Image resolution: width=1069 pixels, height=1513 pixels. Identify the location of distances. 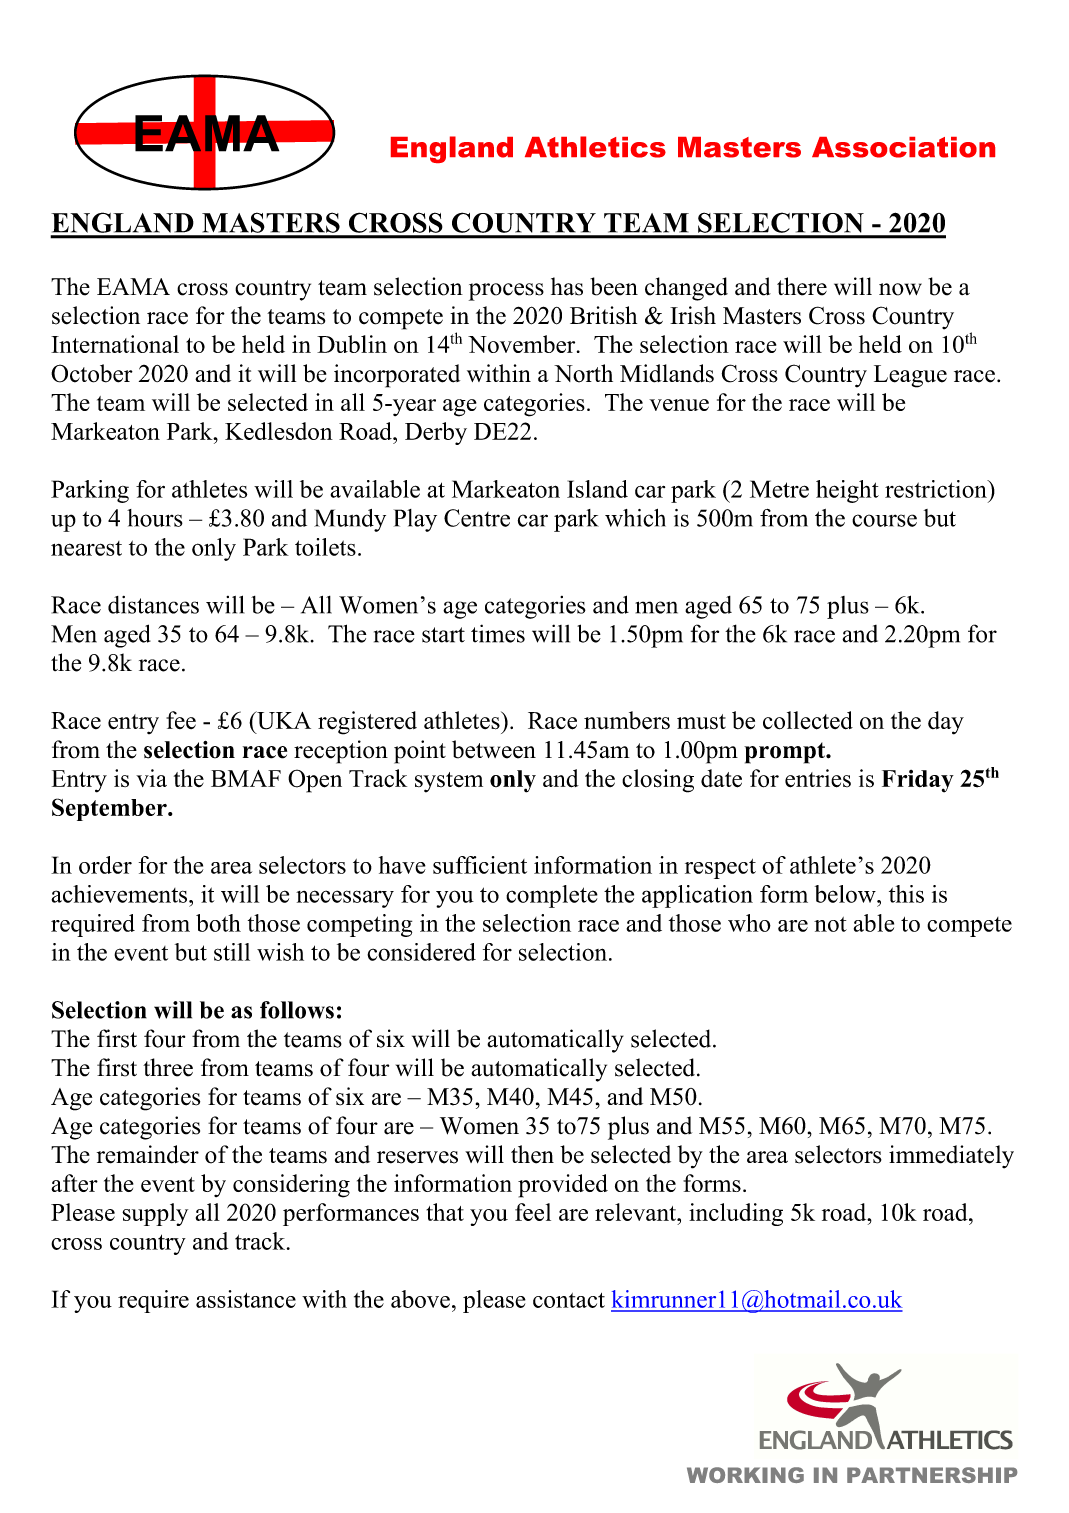
(153, 605).
